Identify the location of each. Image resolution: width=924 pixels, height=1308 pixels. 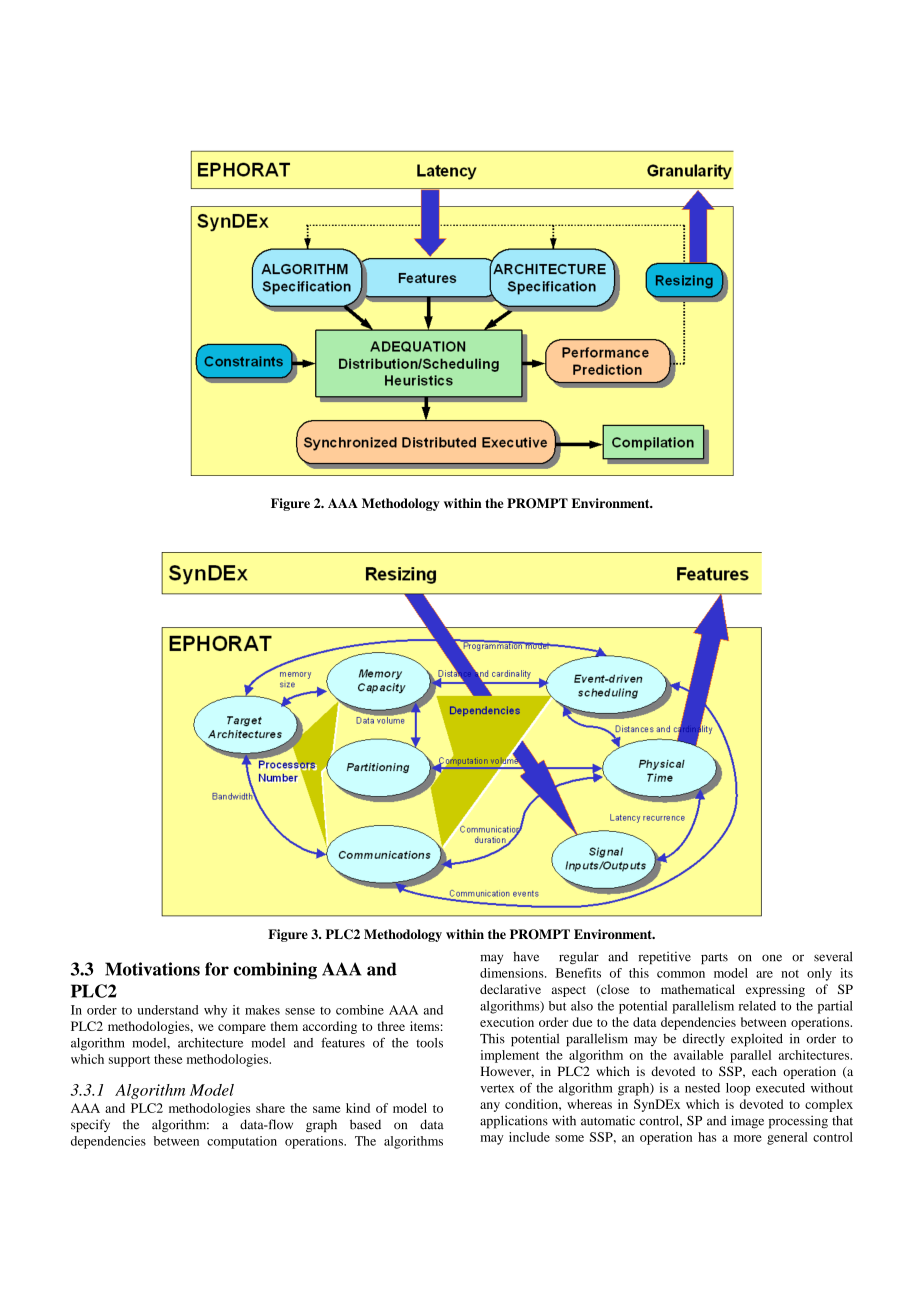
(764, 1071).
